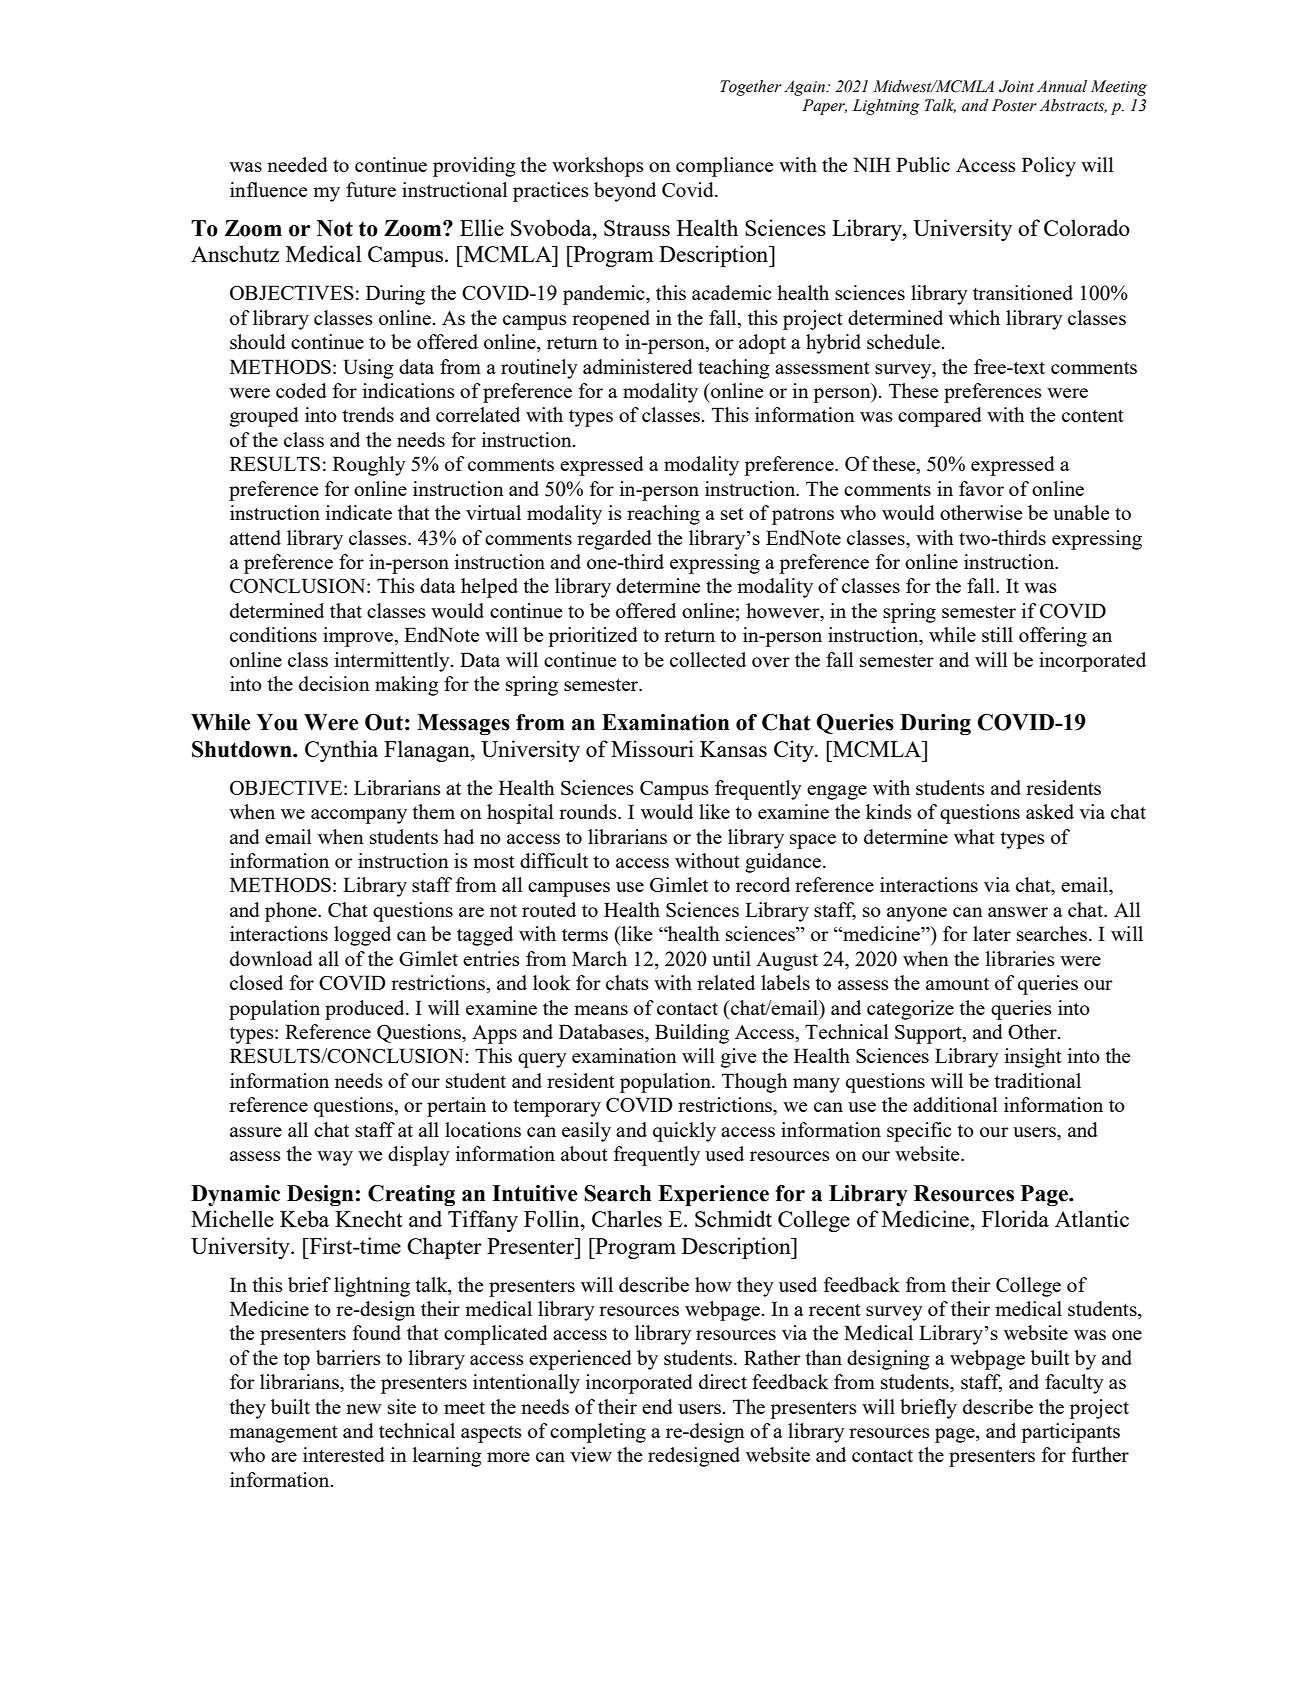 This screenshot has height=1682, width=1300. Describe the element at coordinates (1014, 105) in the screenshot. I see `Poster` at that location.
